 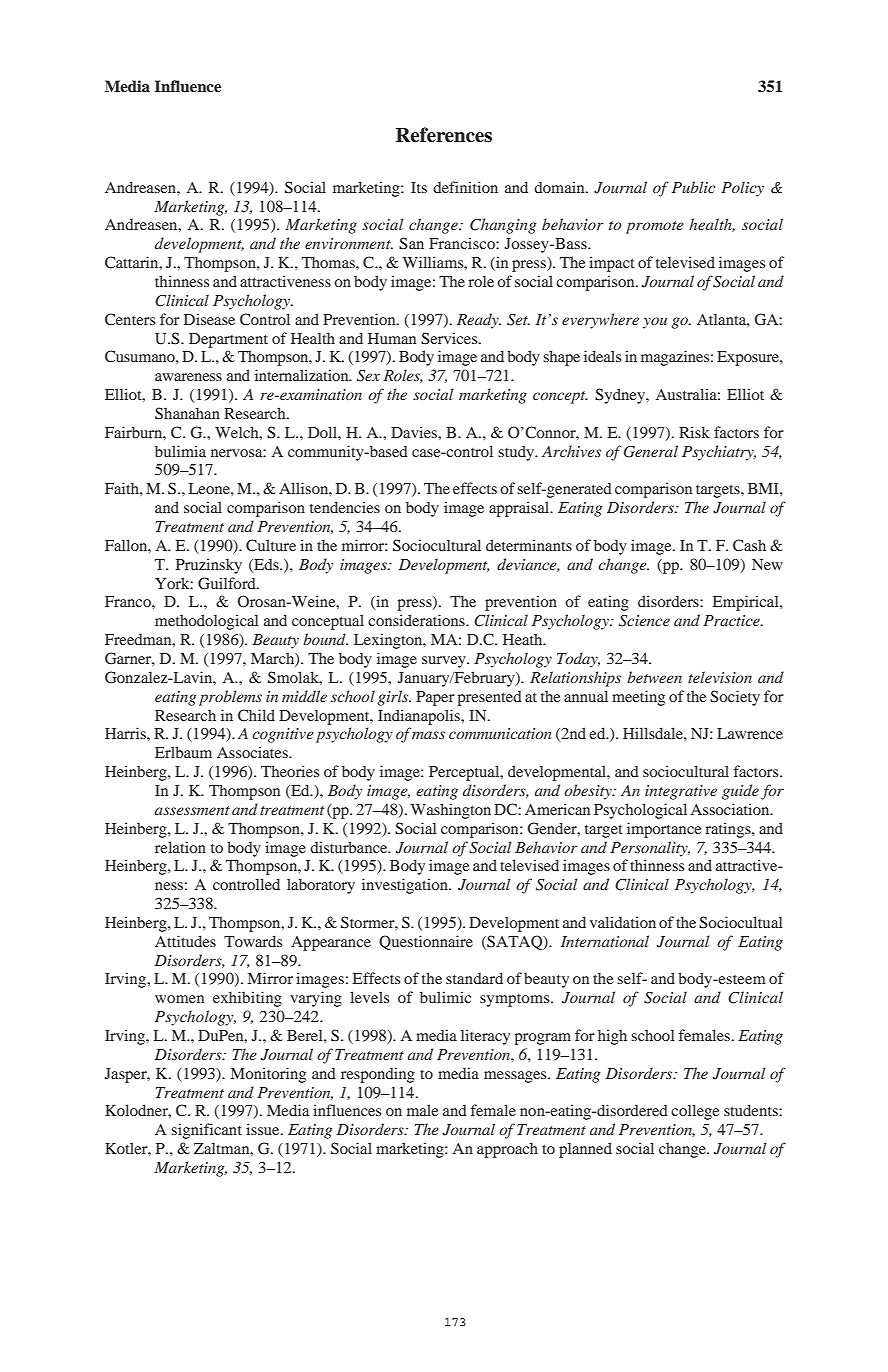 What do you see at coordinates (329, 262) in the image?
I see `Thomas` at bounding box center [329, 262].
